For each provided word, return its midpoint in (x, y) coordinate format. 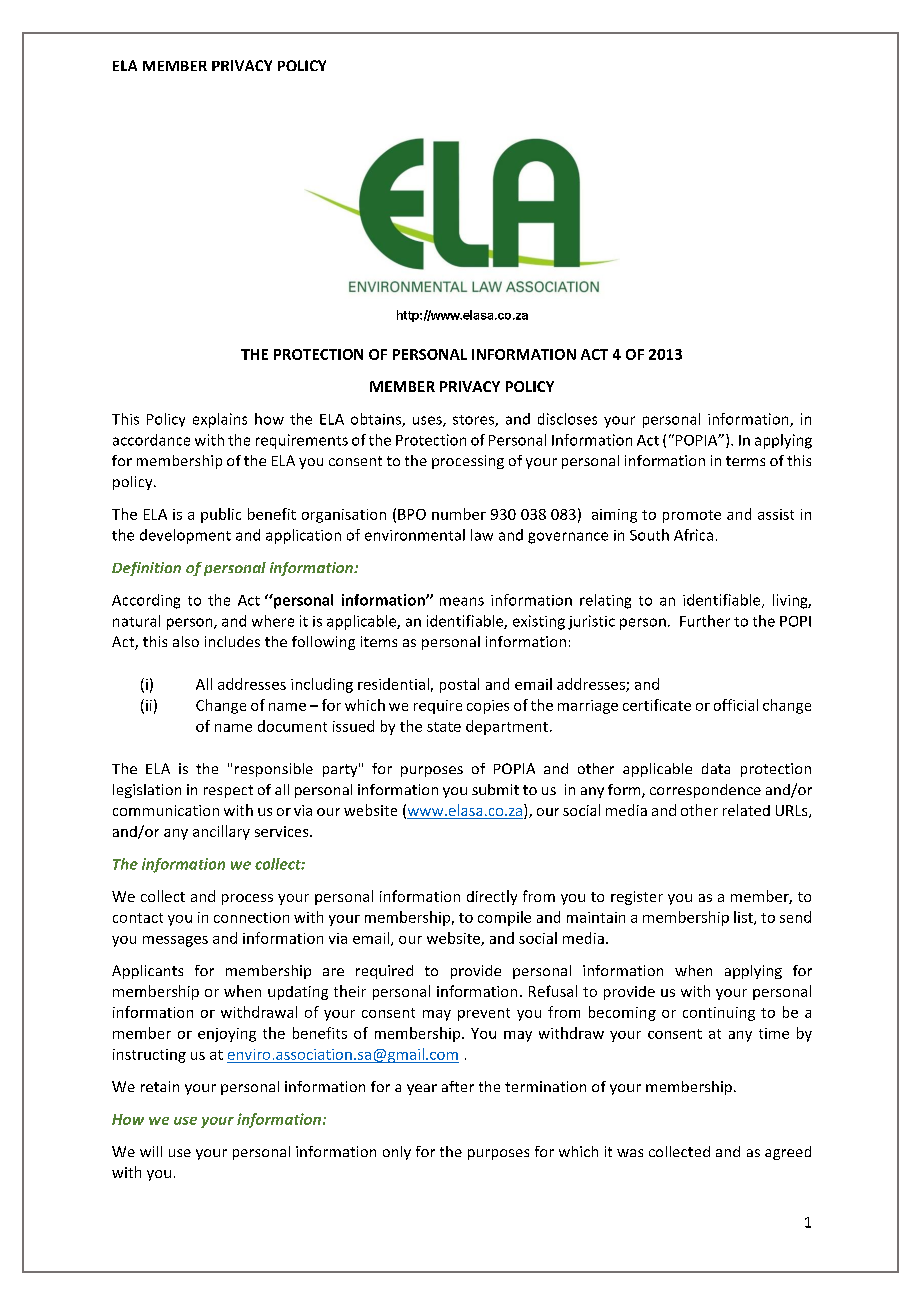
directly (492, 897)
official (736, 705)
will (151, 1151)
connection (251, 917)
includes (232, 641)
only (397, 1153)
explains (220, 420)
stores (474, 421)
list (744, 918)
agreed (788, 1153)
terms (745, 461)
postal (459, 685)
